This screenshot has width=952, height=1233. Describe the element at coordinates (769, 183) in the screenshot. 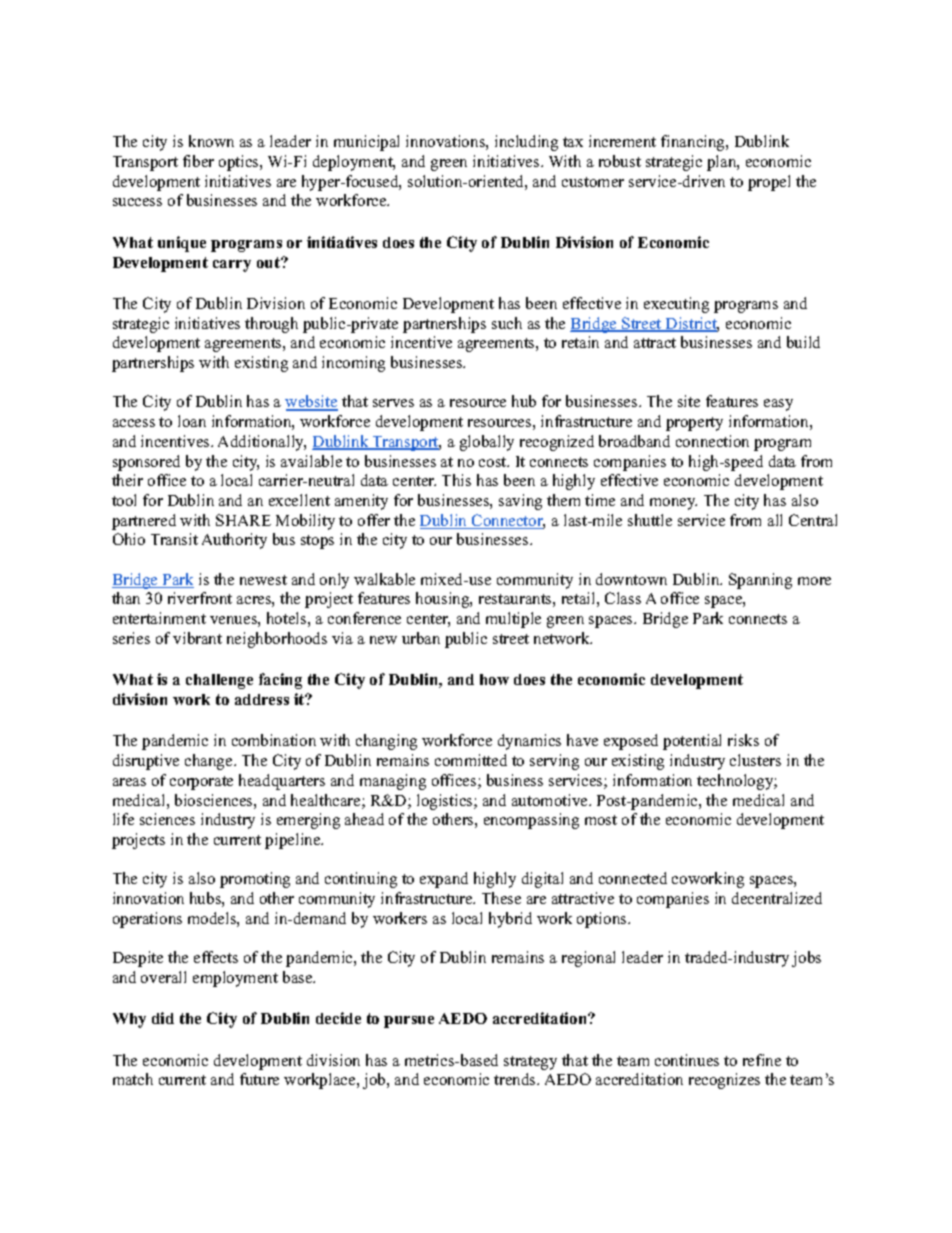

I see `propel` at that location.
